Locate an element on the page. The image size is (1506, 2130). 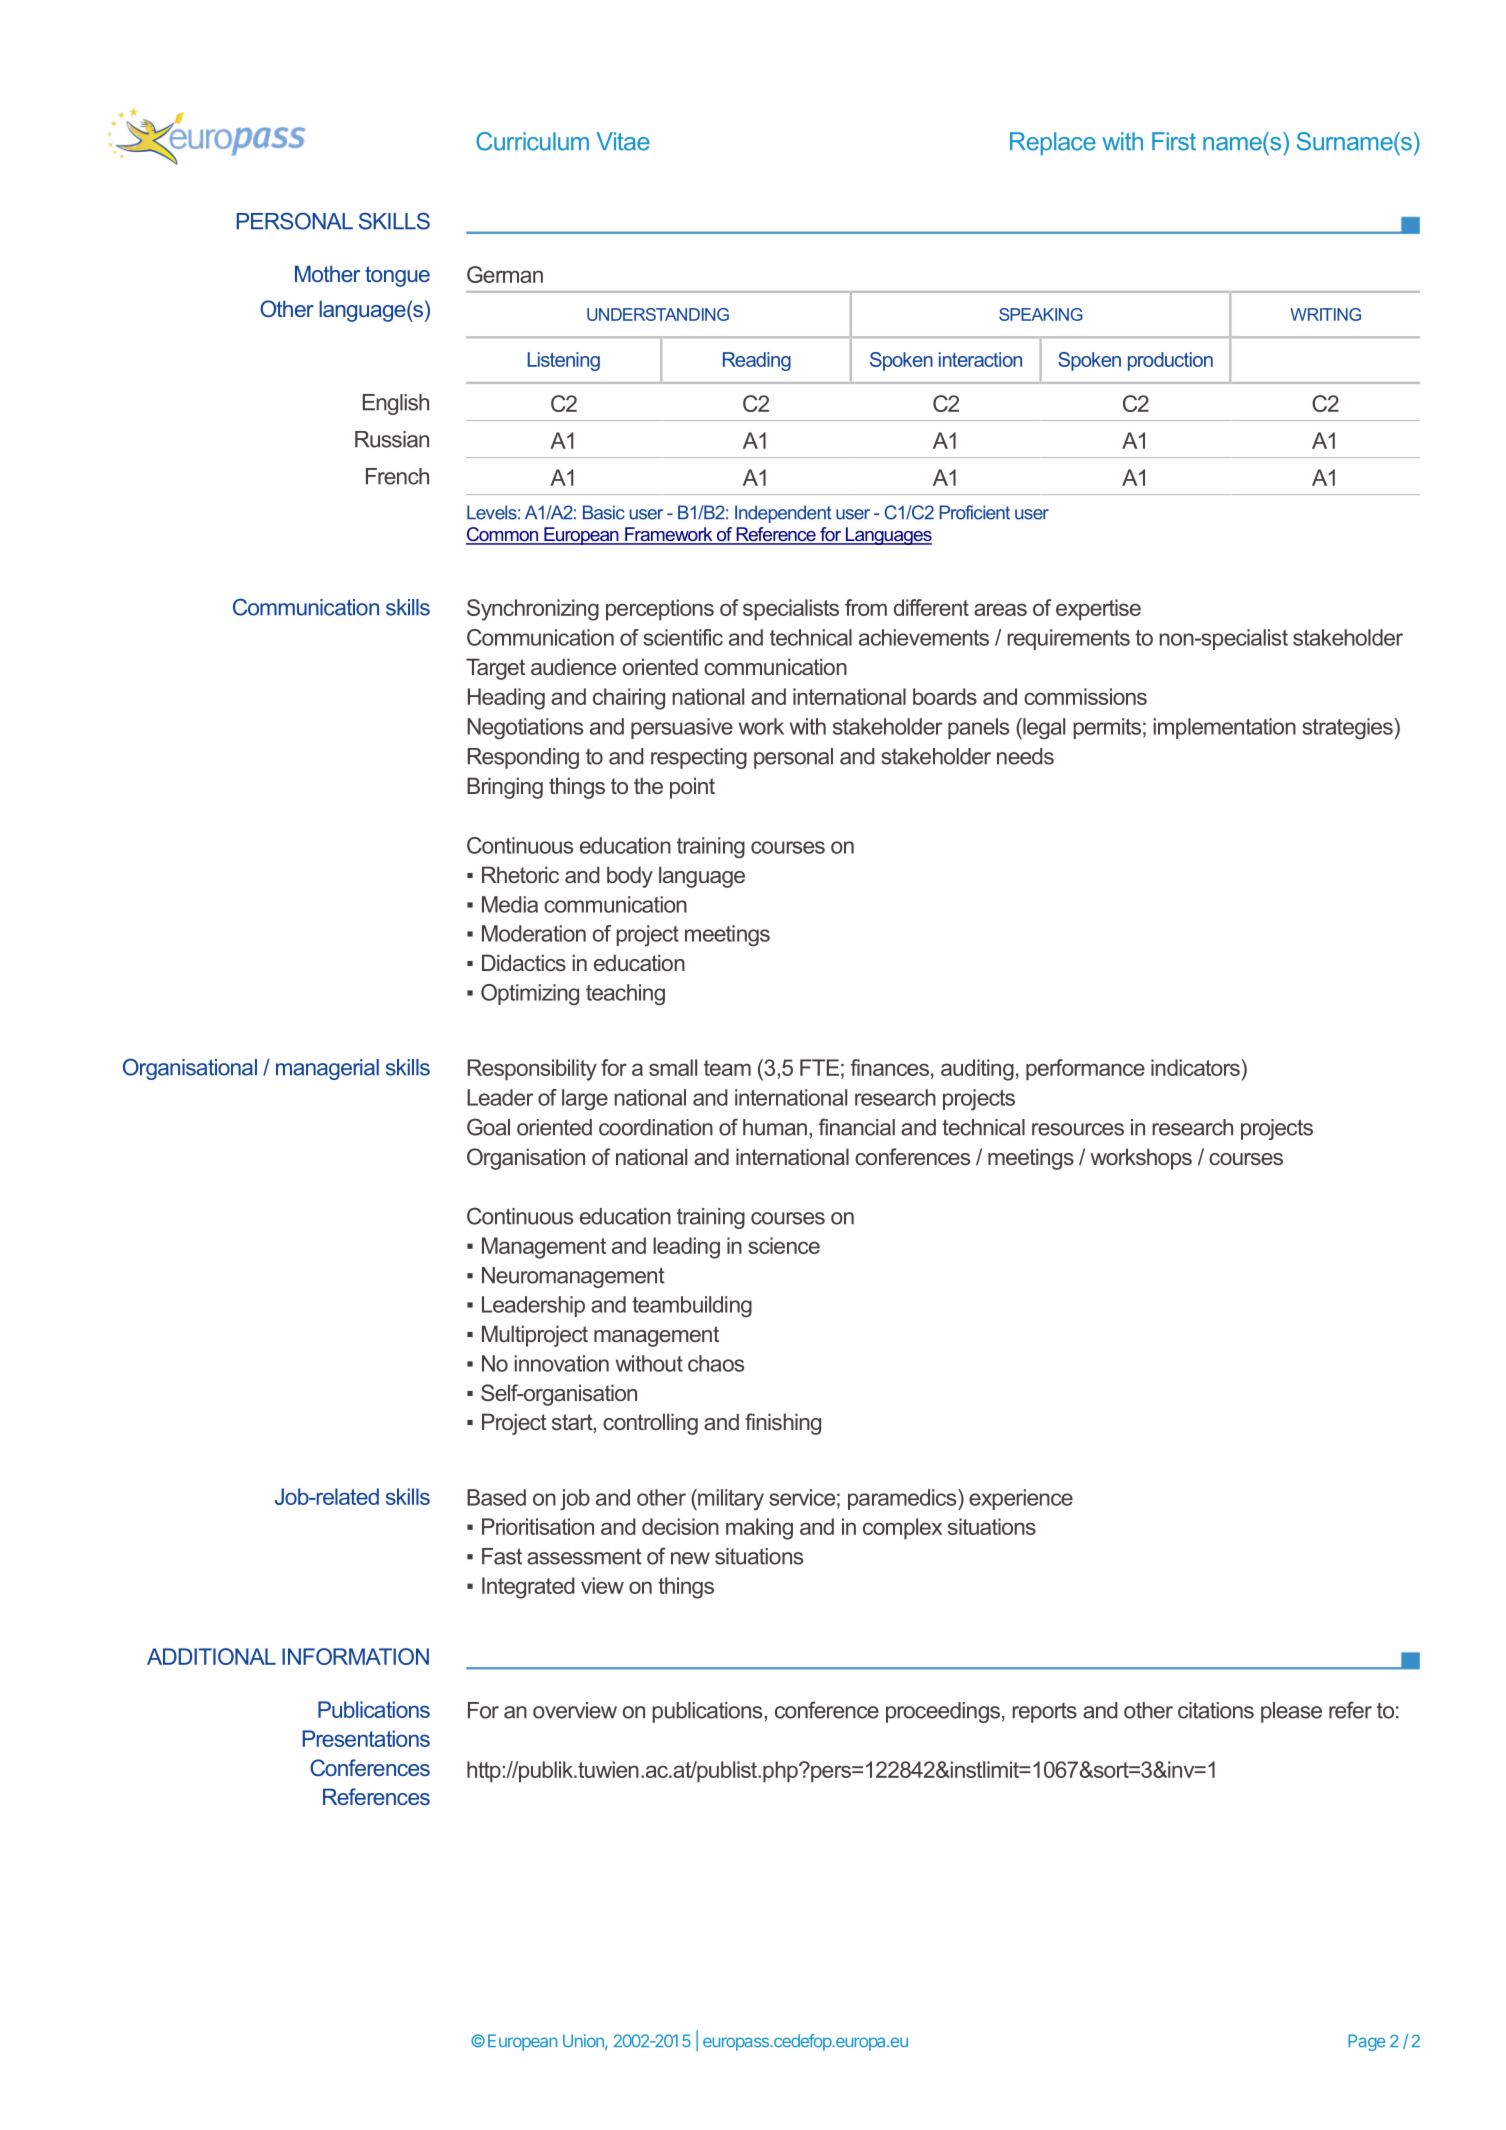
tongue is located at coordinates (397, 276).
